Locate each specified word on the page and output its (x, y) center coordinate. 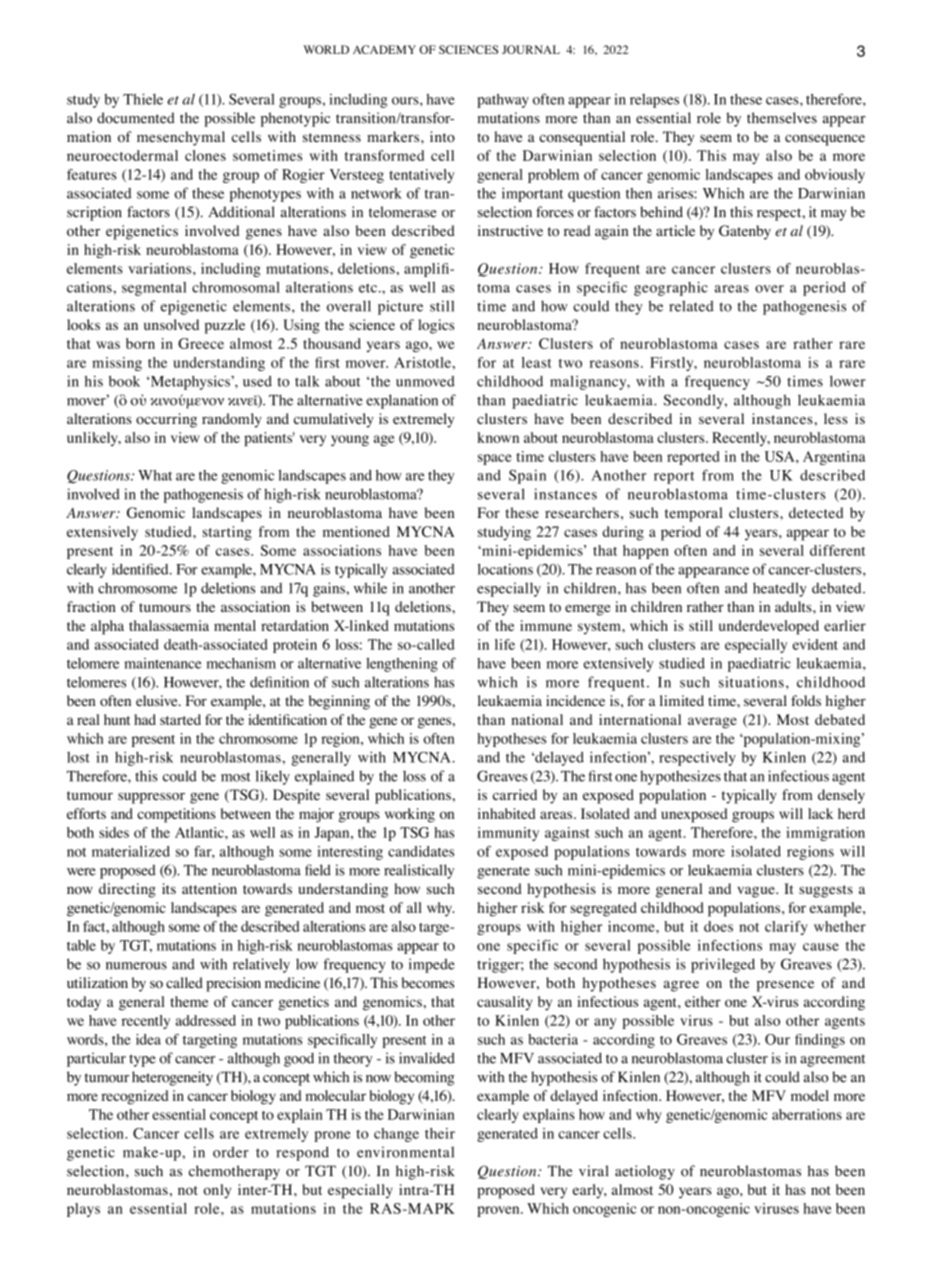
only (217, 1191)
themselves (782, 118)
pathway (503, 101)
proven (499, 1211)
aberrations (807, 1114)
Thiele (143, 99)
